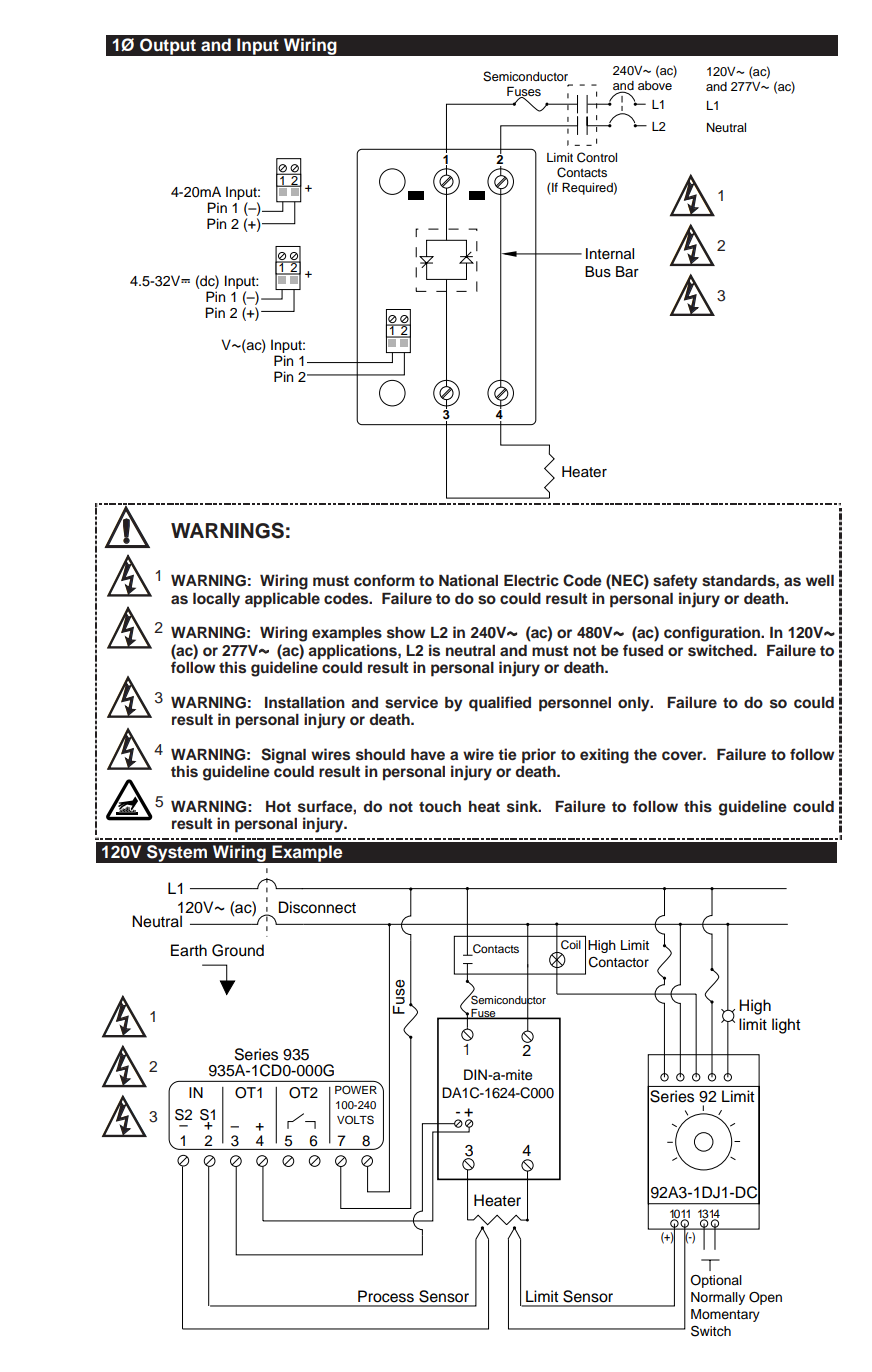 This screenshot has width=872, height=1372. What do you see at coordinates (716, 1281) in the screenshot?
I see `Optional` at bounding box center [716, 1281].
